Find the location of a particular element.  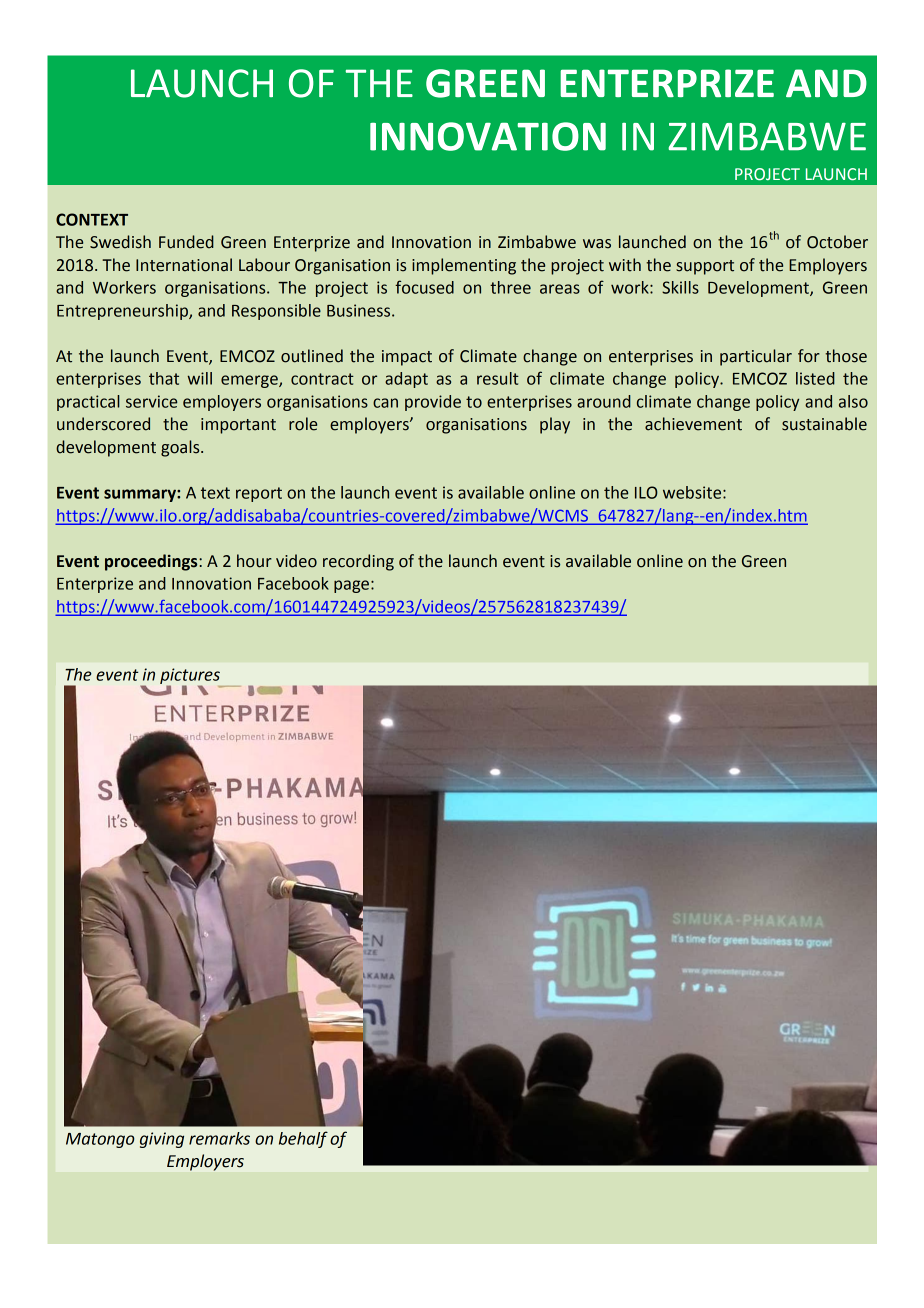

sustainable is located at coordinates (824, 424).
